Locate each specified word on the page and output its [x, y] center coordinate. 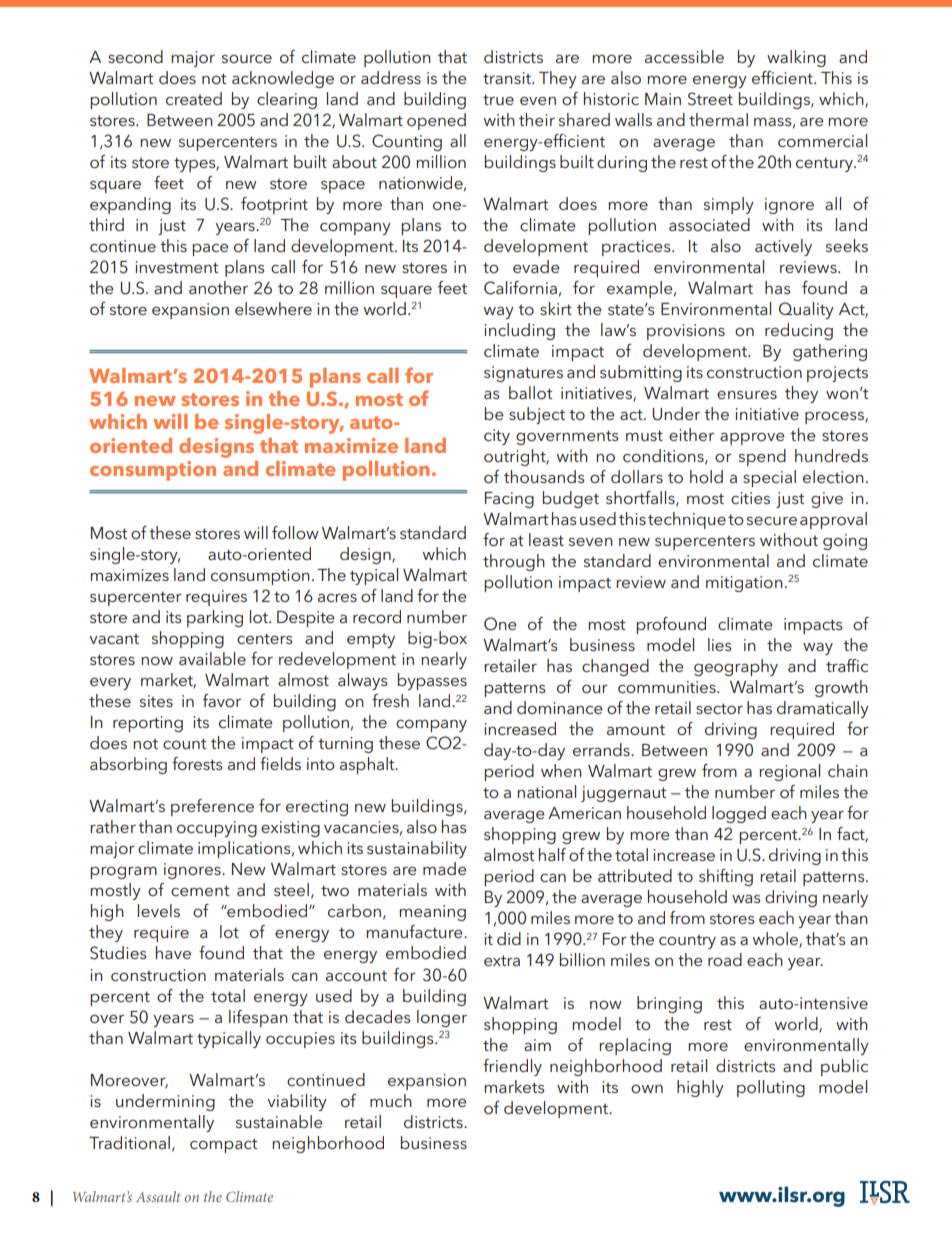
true [498, 99]
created [194, 98]
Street [710, 99]
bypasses [432, 681]
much [391, 1100]
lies [720, 644]
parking [215, 618]
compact [224, 1145]
